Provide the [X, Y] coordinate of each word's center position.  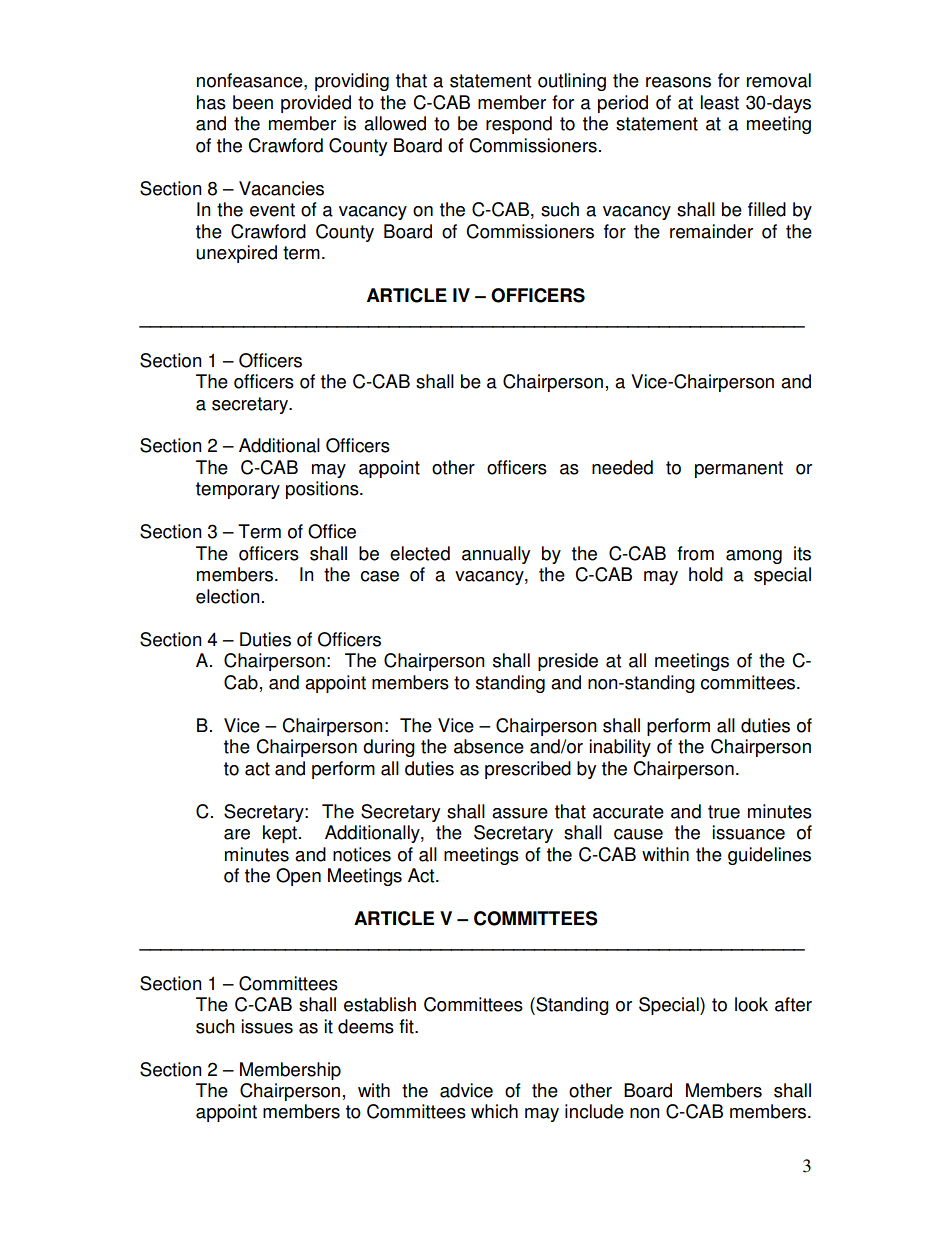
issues [267, 1026]
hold [706, 574]
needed [622, 467]
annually [496, 555]
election [228, 596]
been [253, 102]
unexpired [236, 254]
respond [519, 125]
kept [281, 834]
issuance [748, 832]
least [720, 102]
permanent [739, 469]
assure [520, 813]
